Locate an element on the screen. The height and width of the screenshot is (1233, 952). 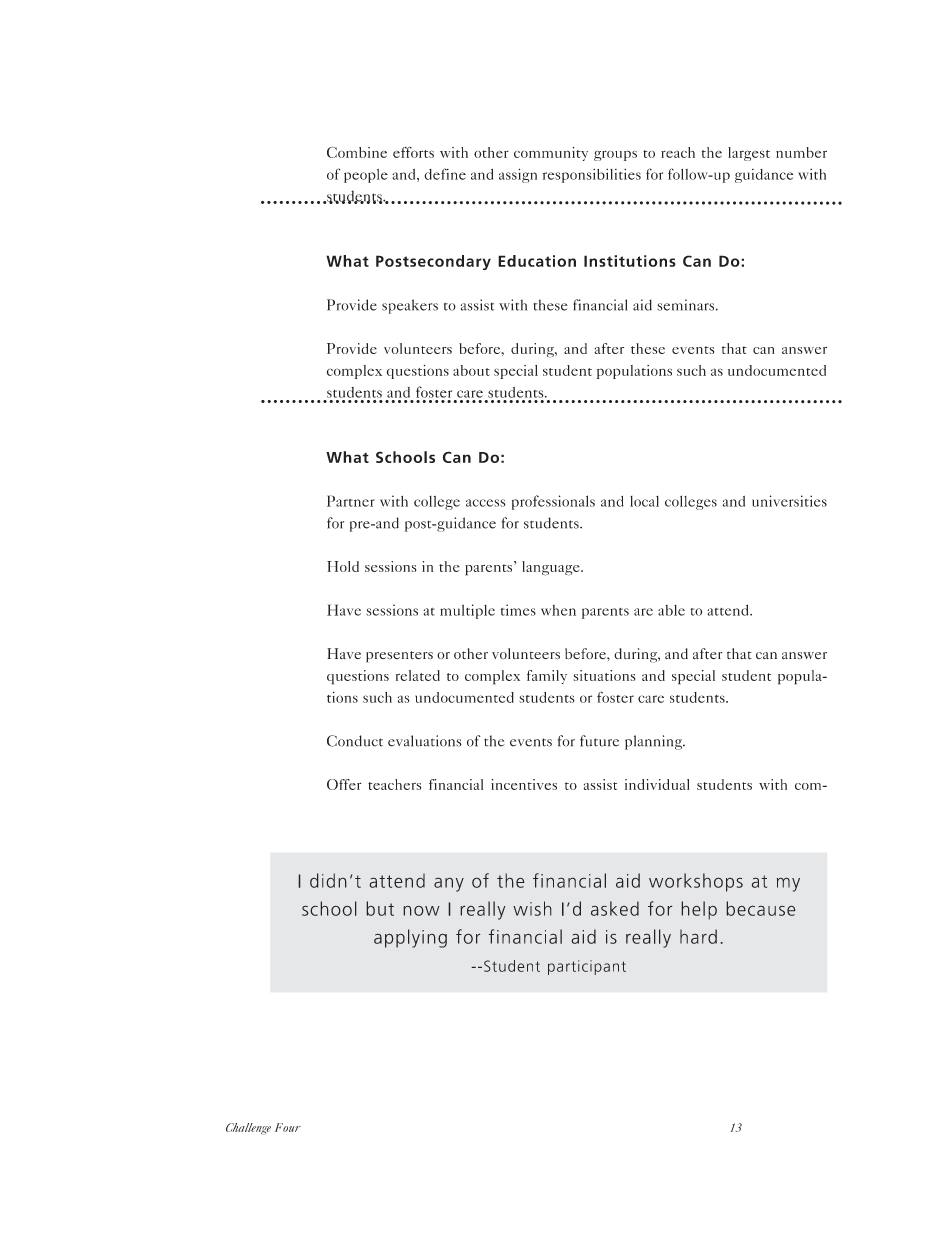
Four is located at coordinates (288, 1127).
